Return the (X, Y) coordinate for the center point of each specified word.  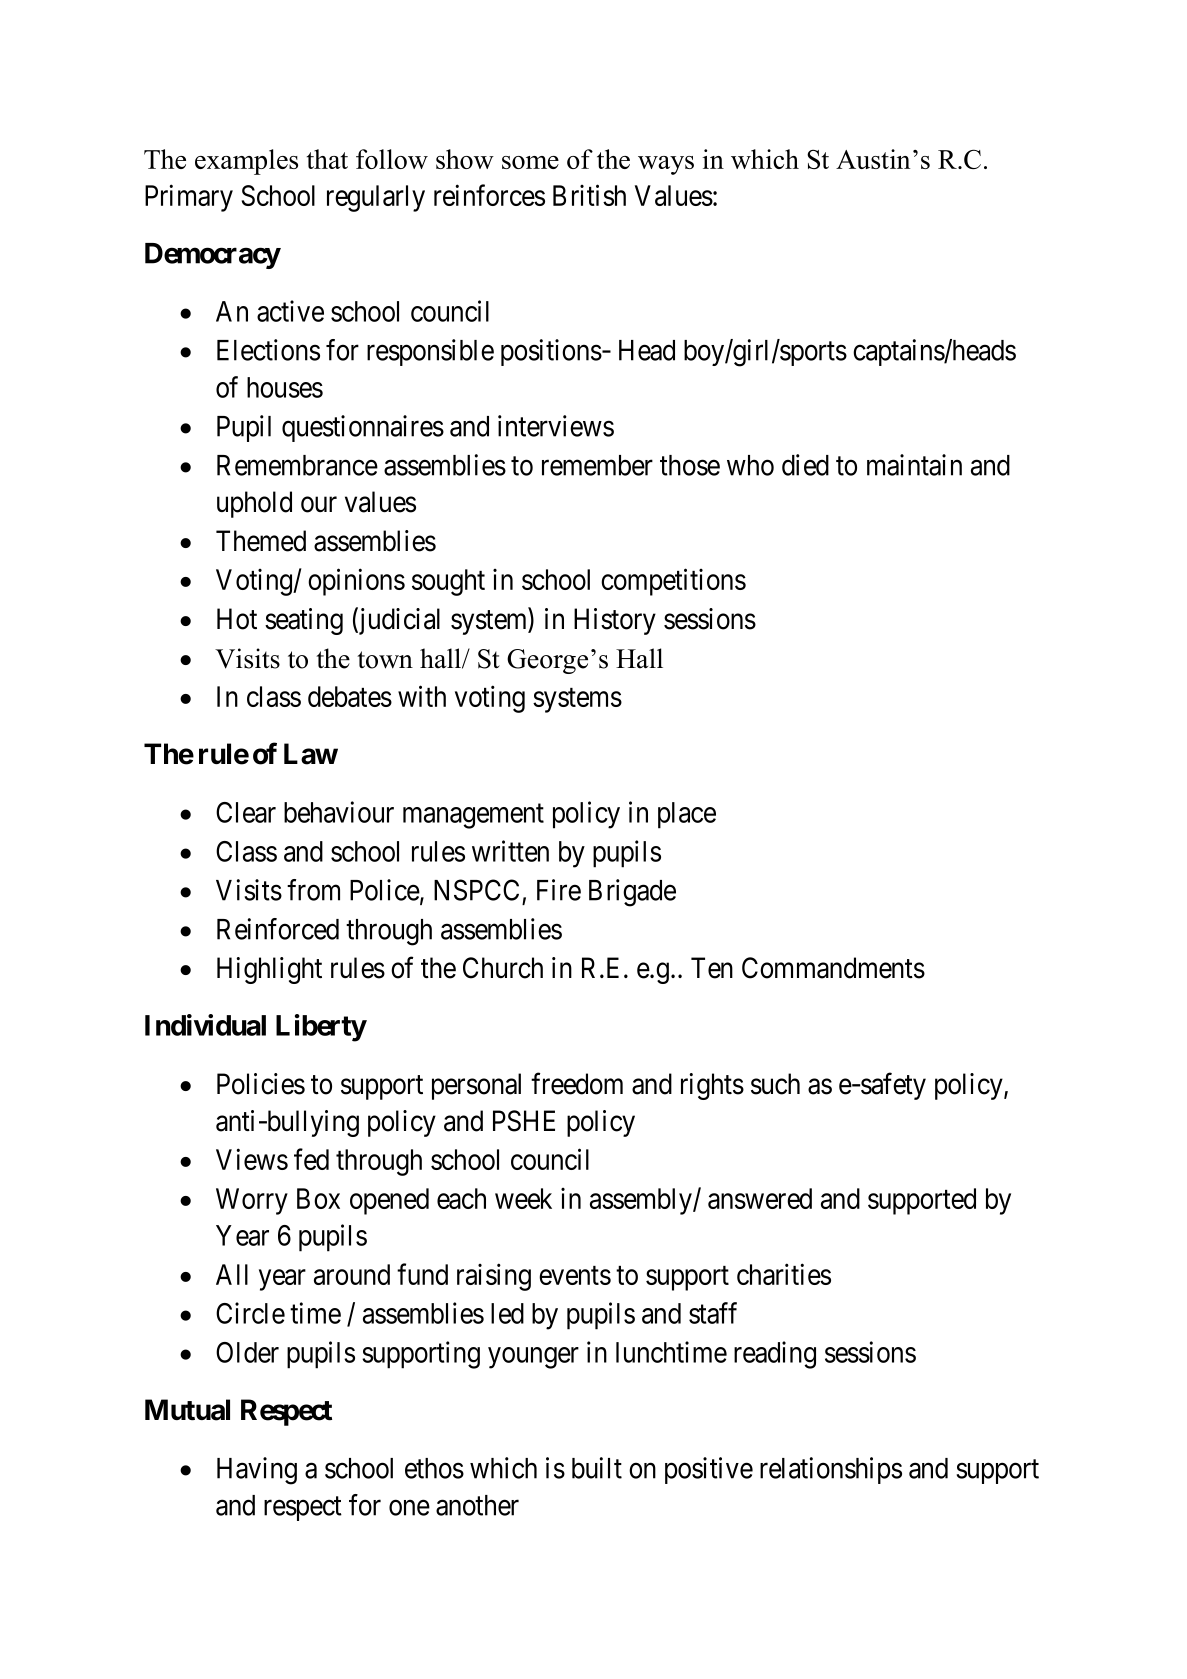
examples (246, 162)
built (597, 1468)
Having (257, 1471)
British (589, 195)
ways (666, 165)
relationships (831, 1470)
